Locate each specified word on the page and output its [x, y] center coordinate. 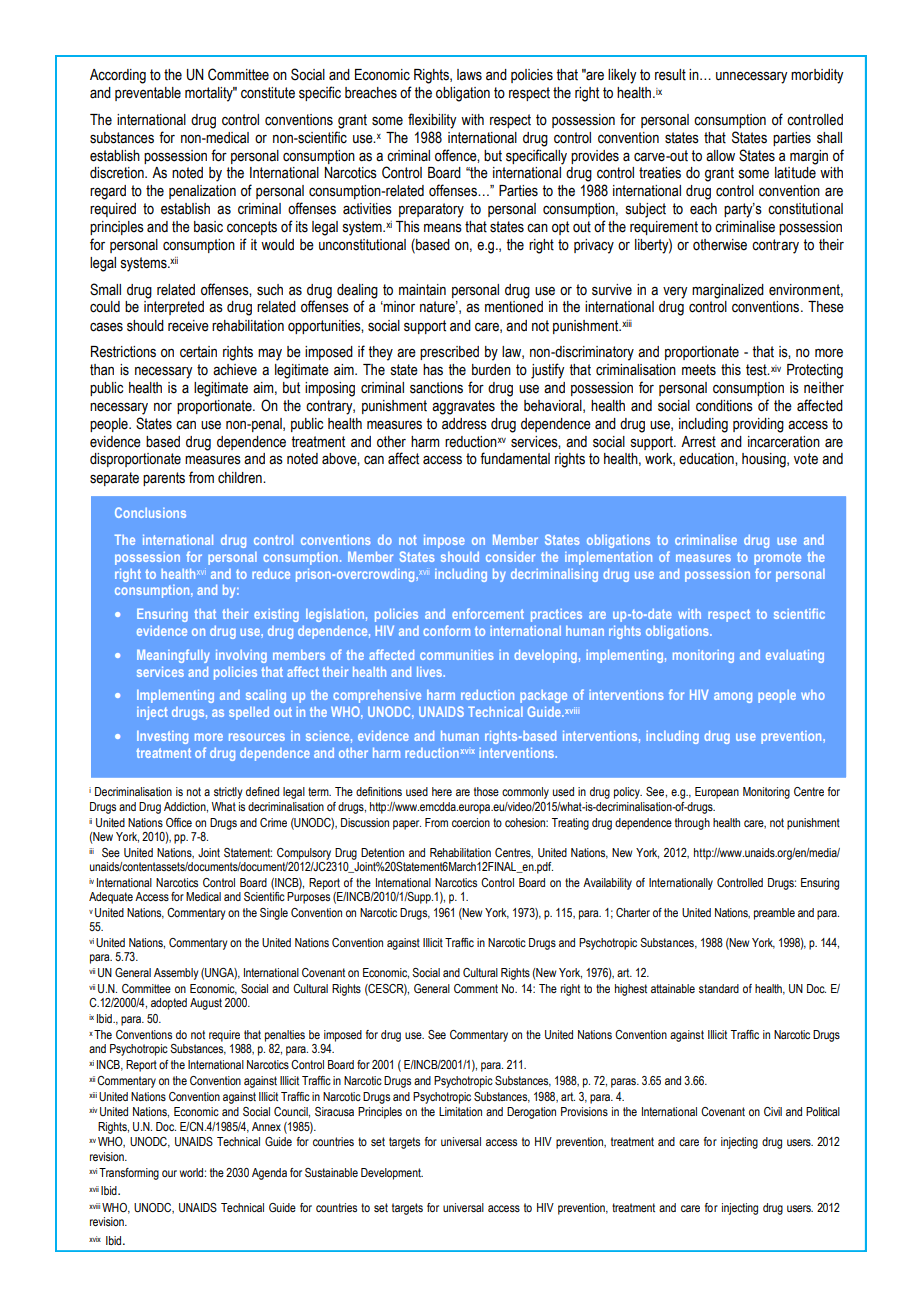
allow [720, 156]
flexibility [432, 121]
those [486, 791]
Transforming [129, 1174]
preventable [148, 94]
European [717, 793]
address [464, 424]
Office [179, 822]
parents [164, 479]
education [707, 459]
